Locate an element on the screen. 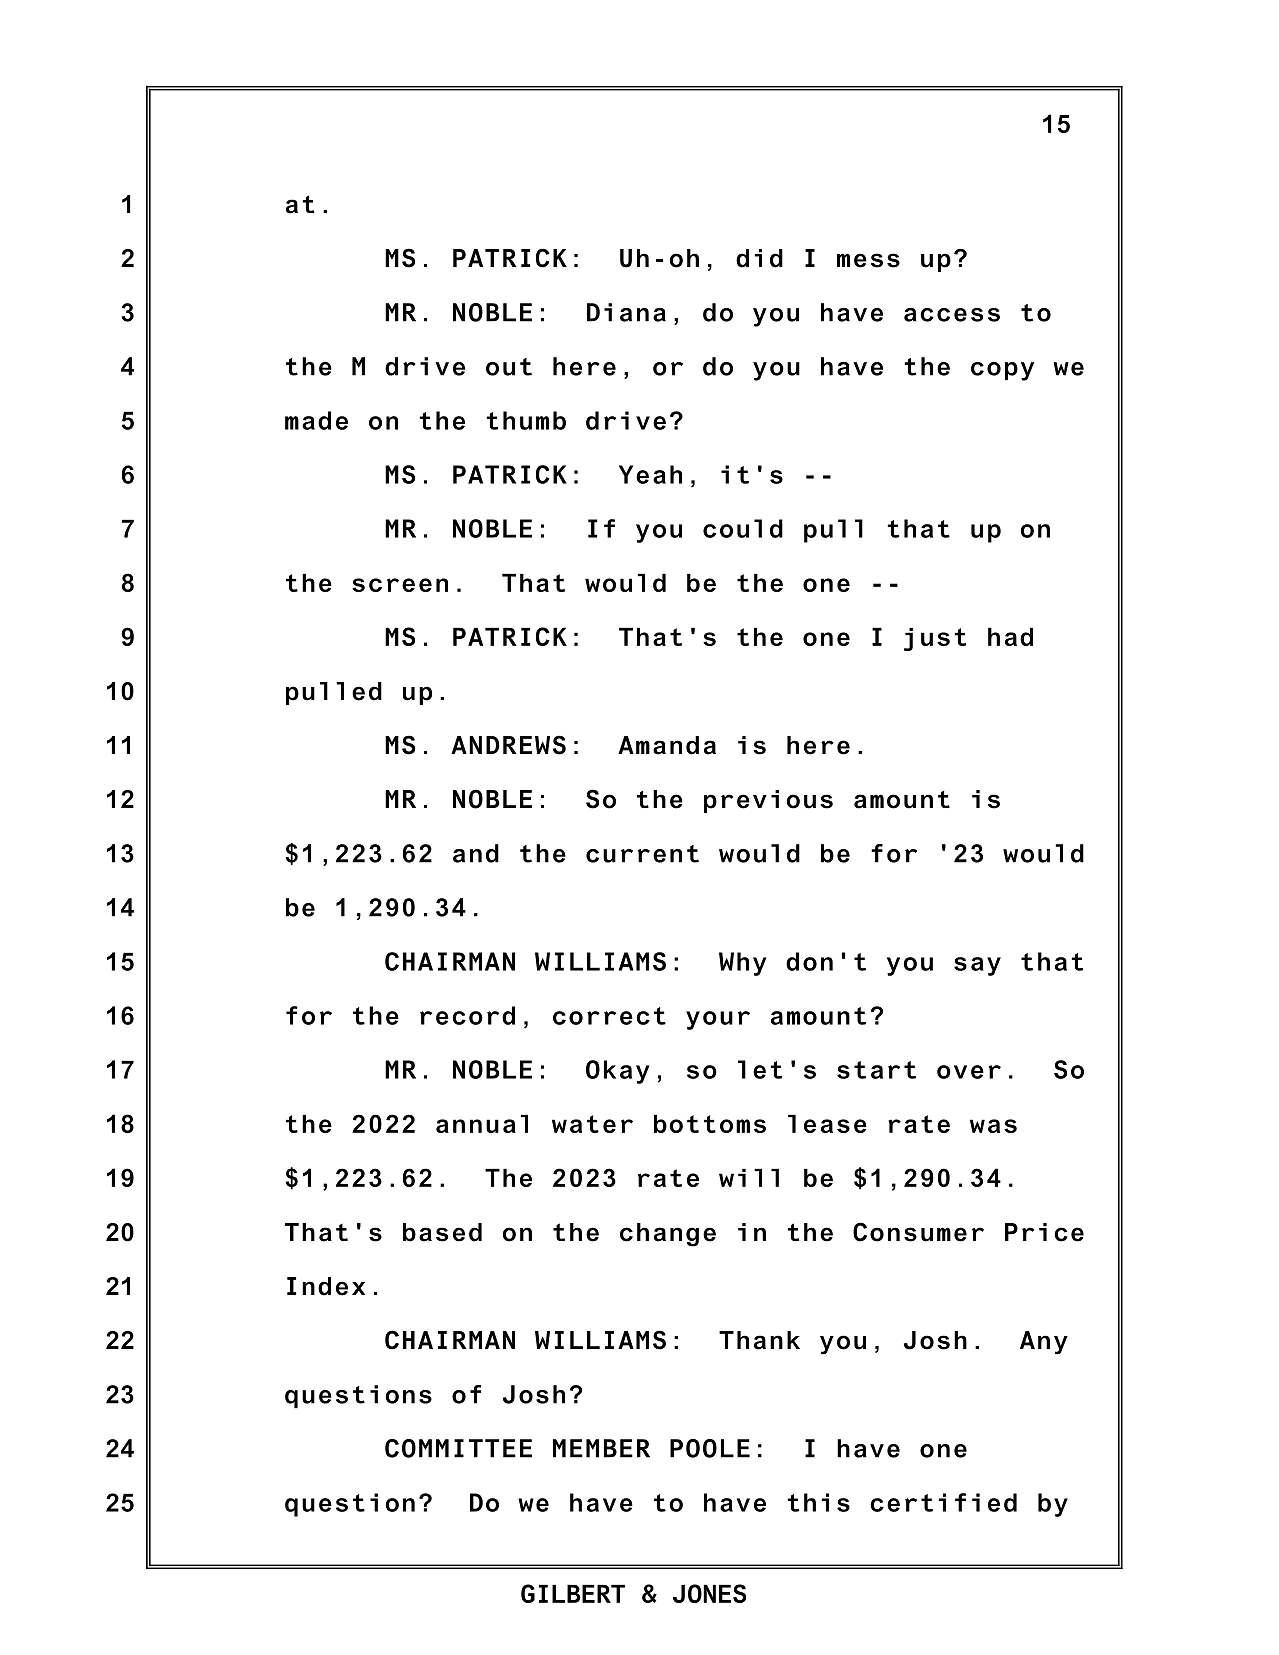  Amanda is located at coordinates (667, 745).
